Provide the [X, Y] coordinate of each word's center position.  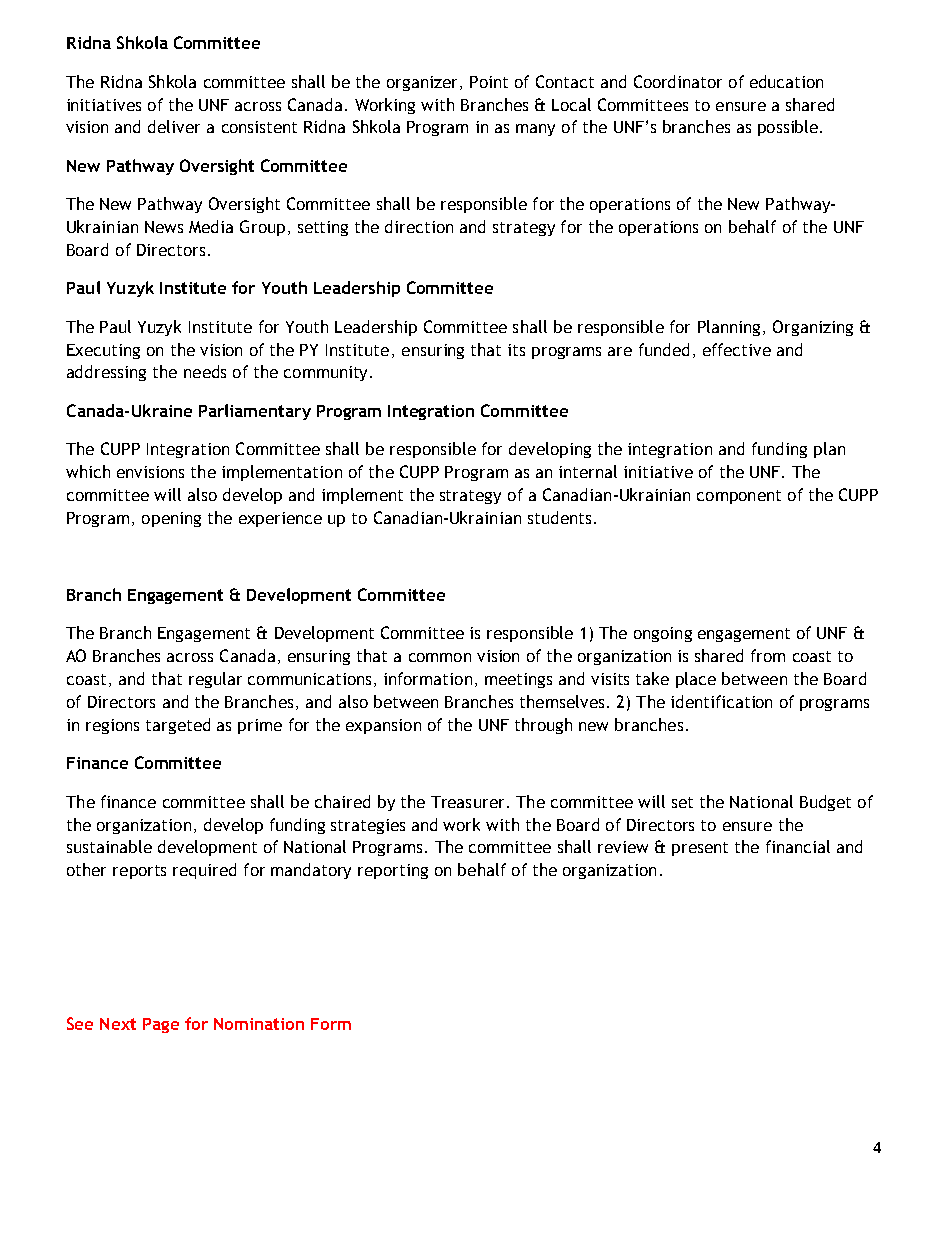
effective [737, 349]
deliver [174, 126]
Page [161, 1025]
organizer [422, 83]
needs [205, 371]
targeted [178, 726]
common [440, 657]
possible [789, 128]
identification [721, 701]
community [327, 373]
